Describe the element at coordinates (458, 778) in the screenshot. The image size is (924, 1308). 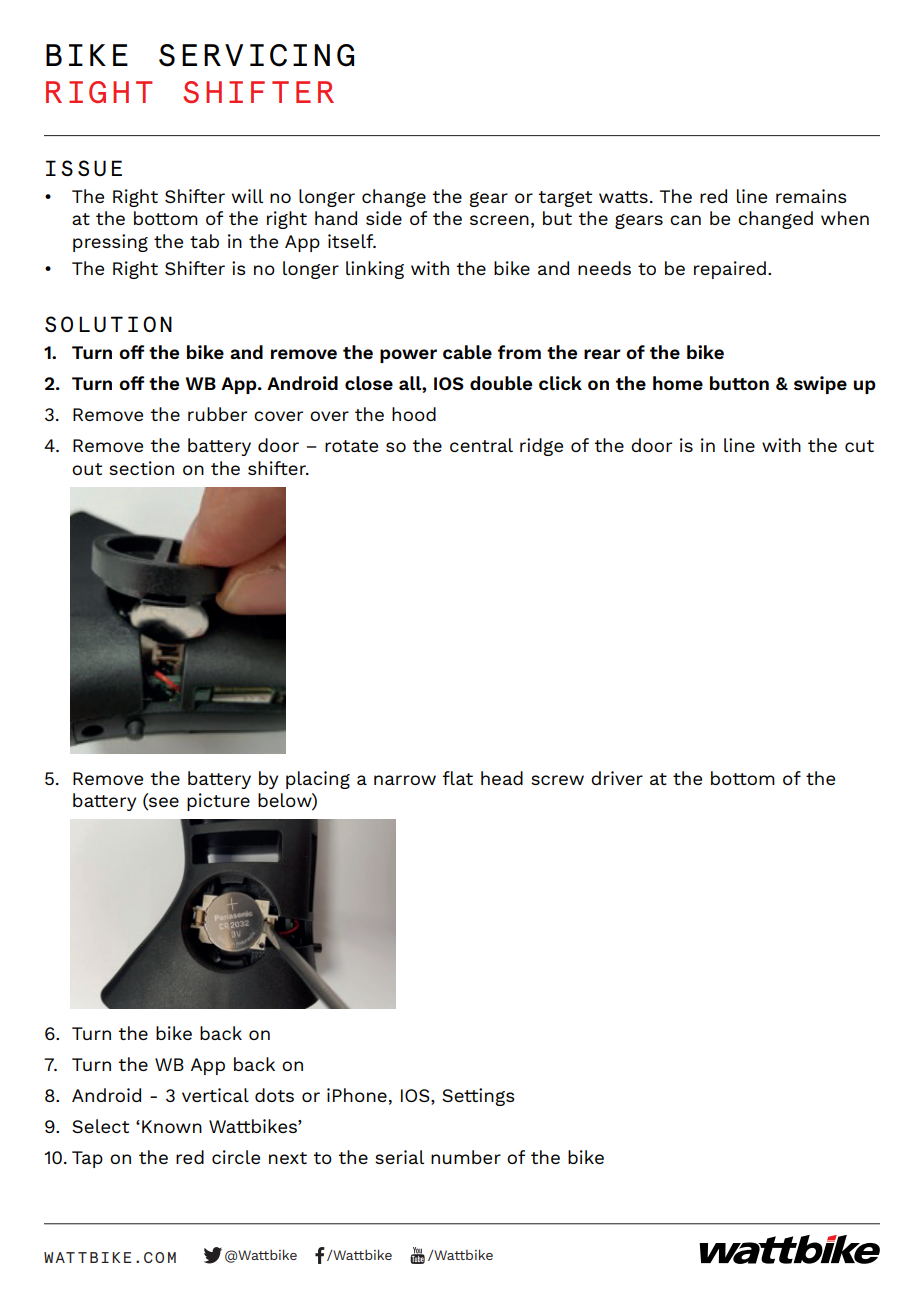
I see `flat` at that location.
